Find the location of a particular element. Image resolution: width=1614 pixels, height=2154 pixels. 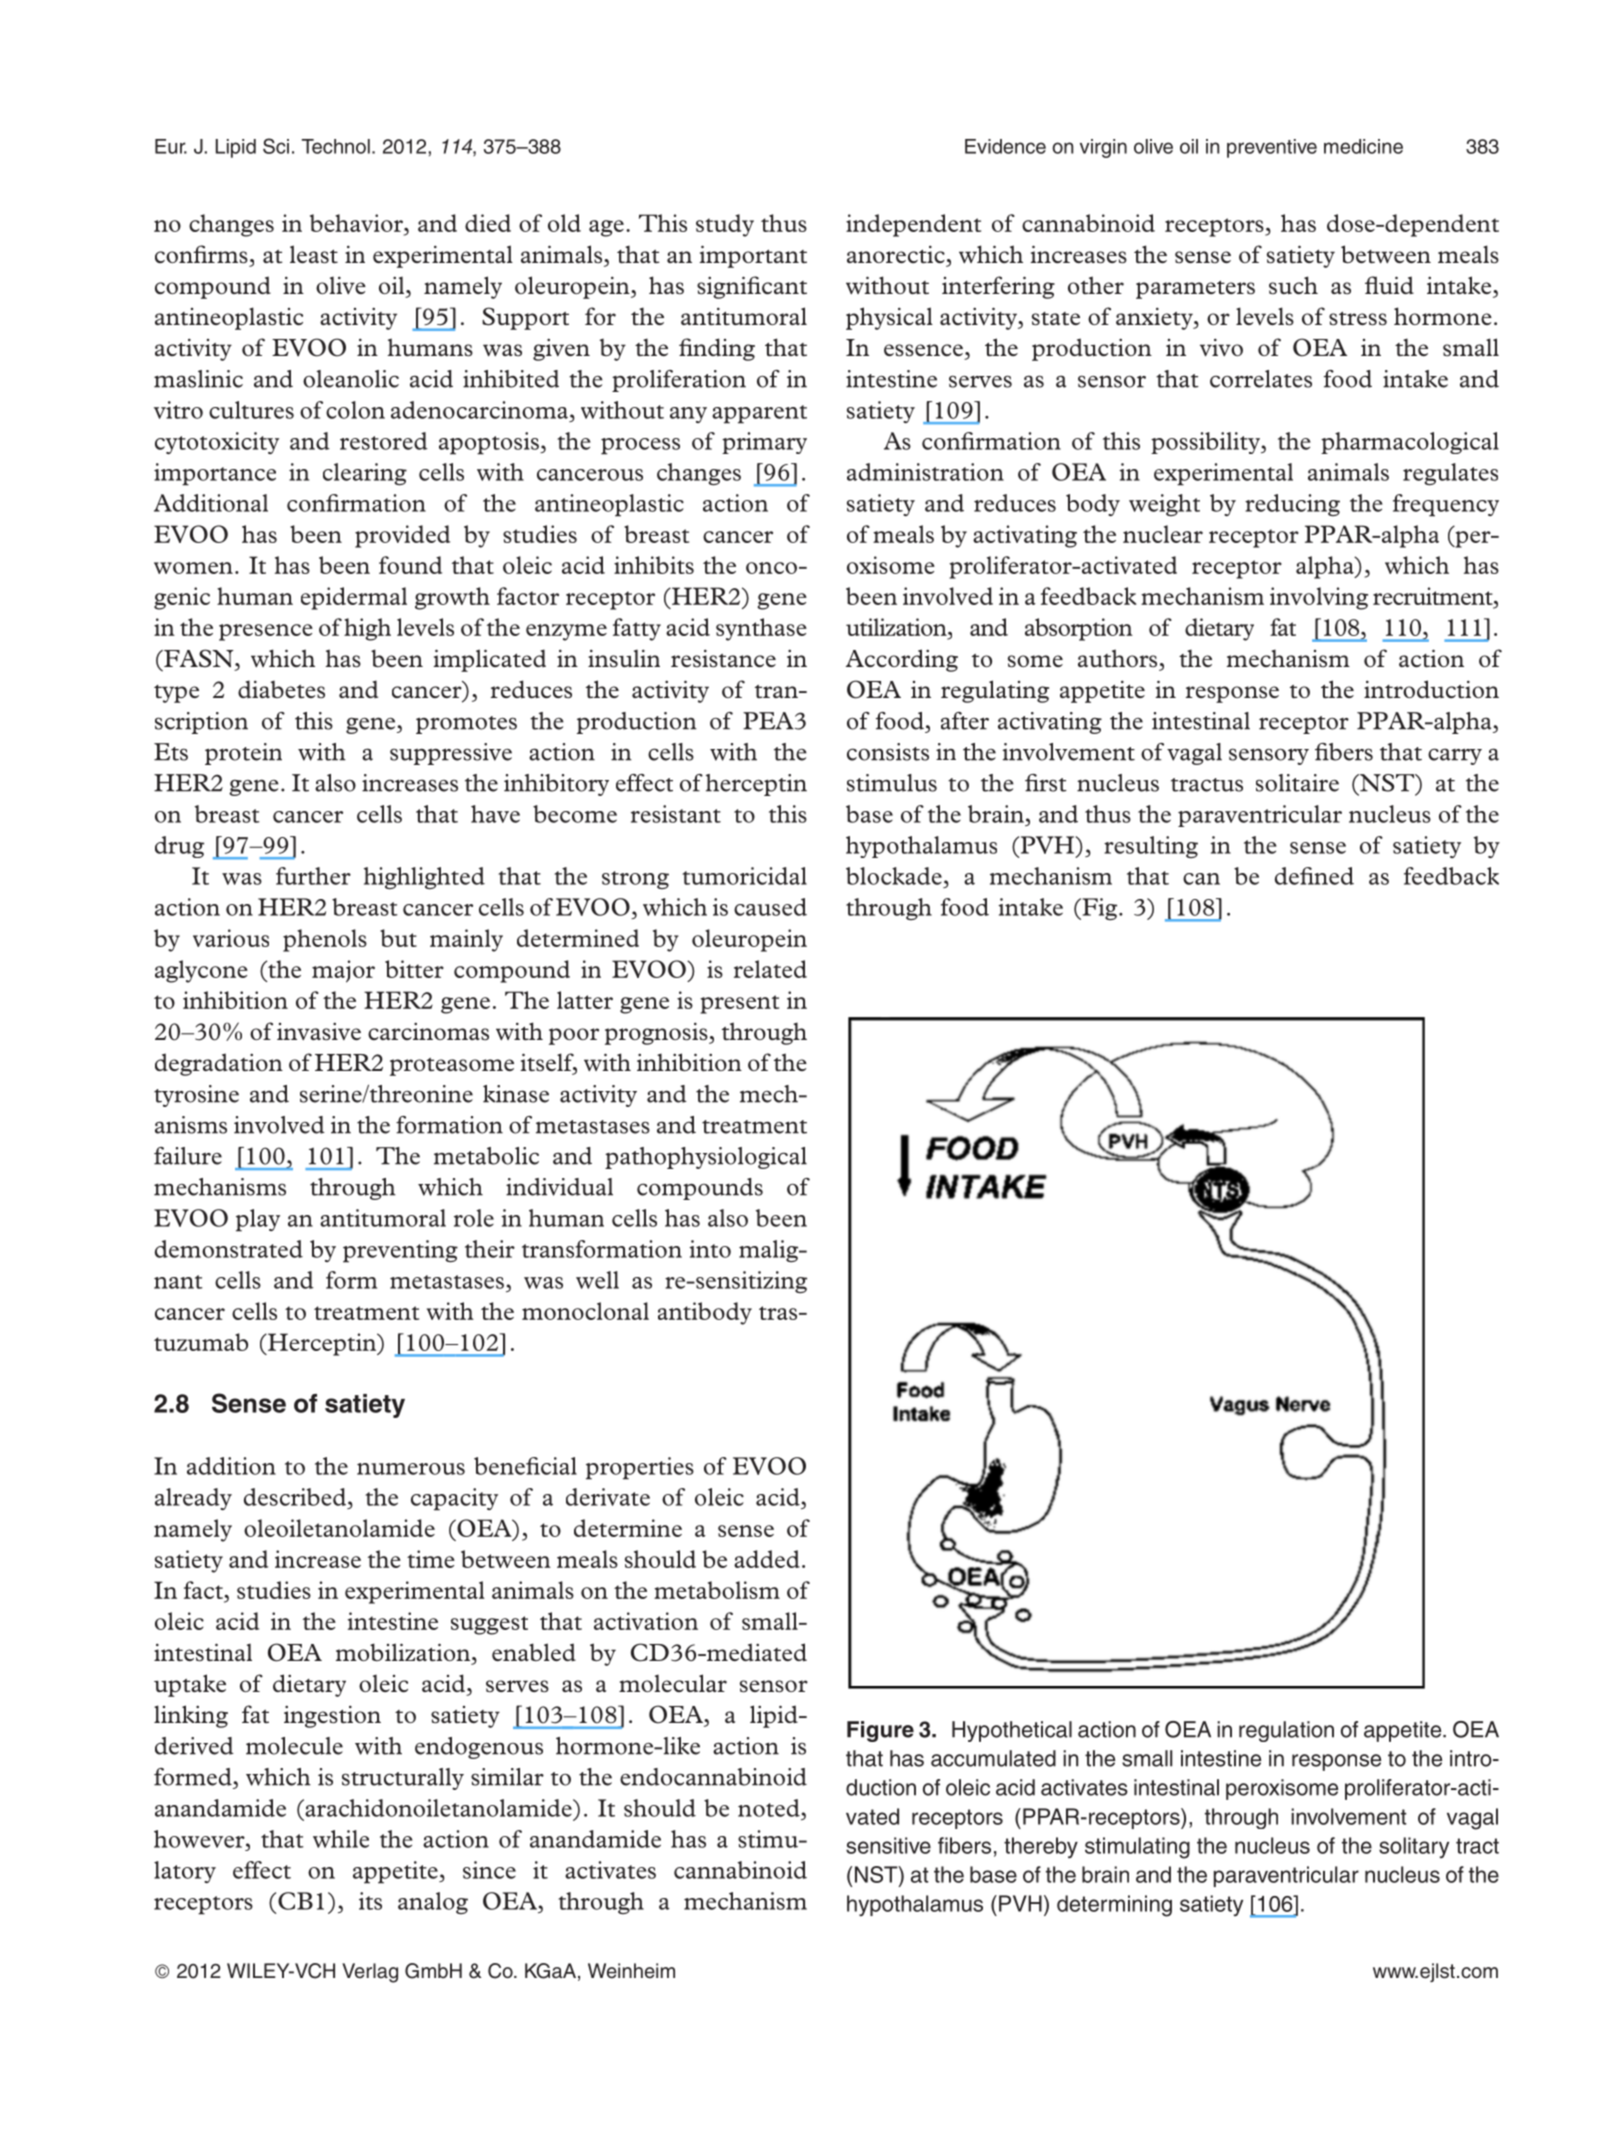

sensitive is located at coordinates (888, 1845).
